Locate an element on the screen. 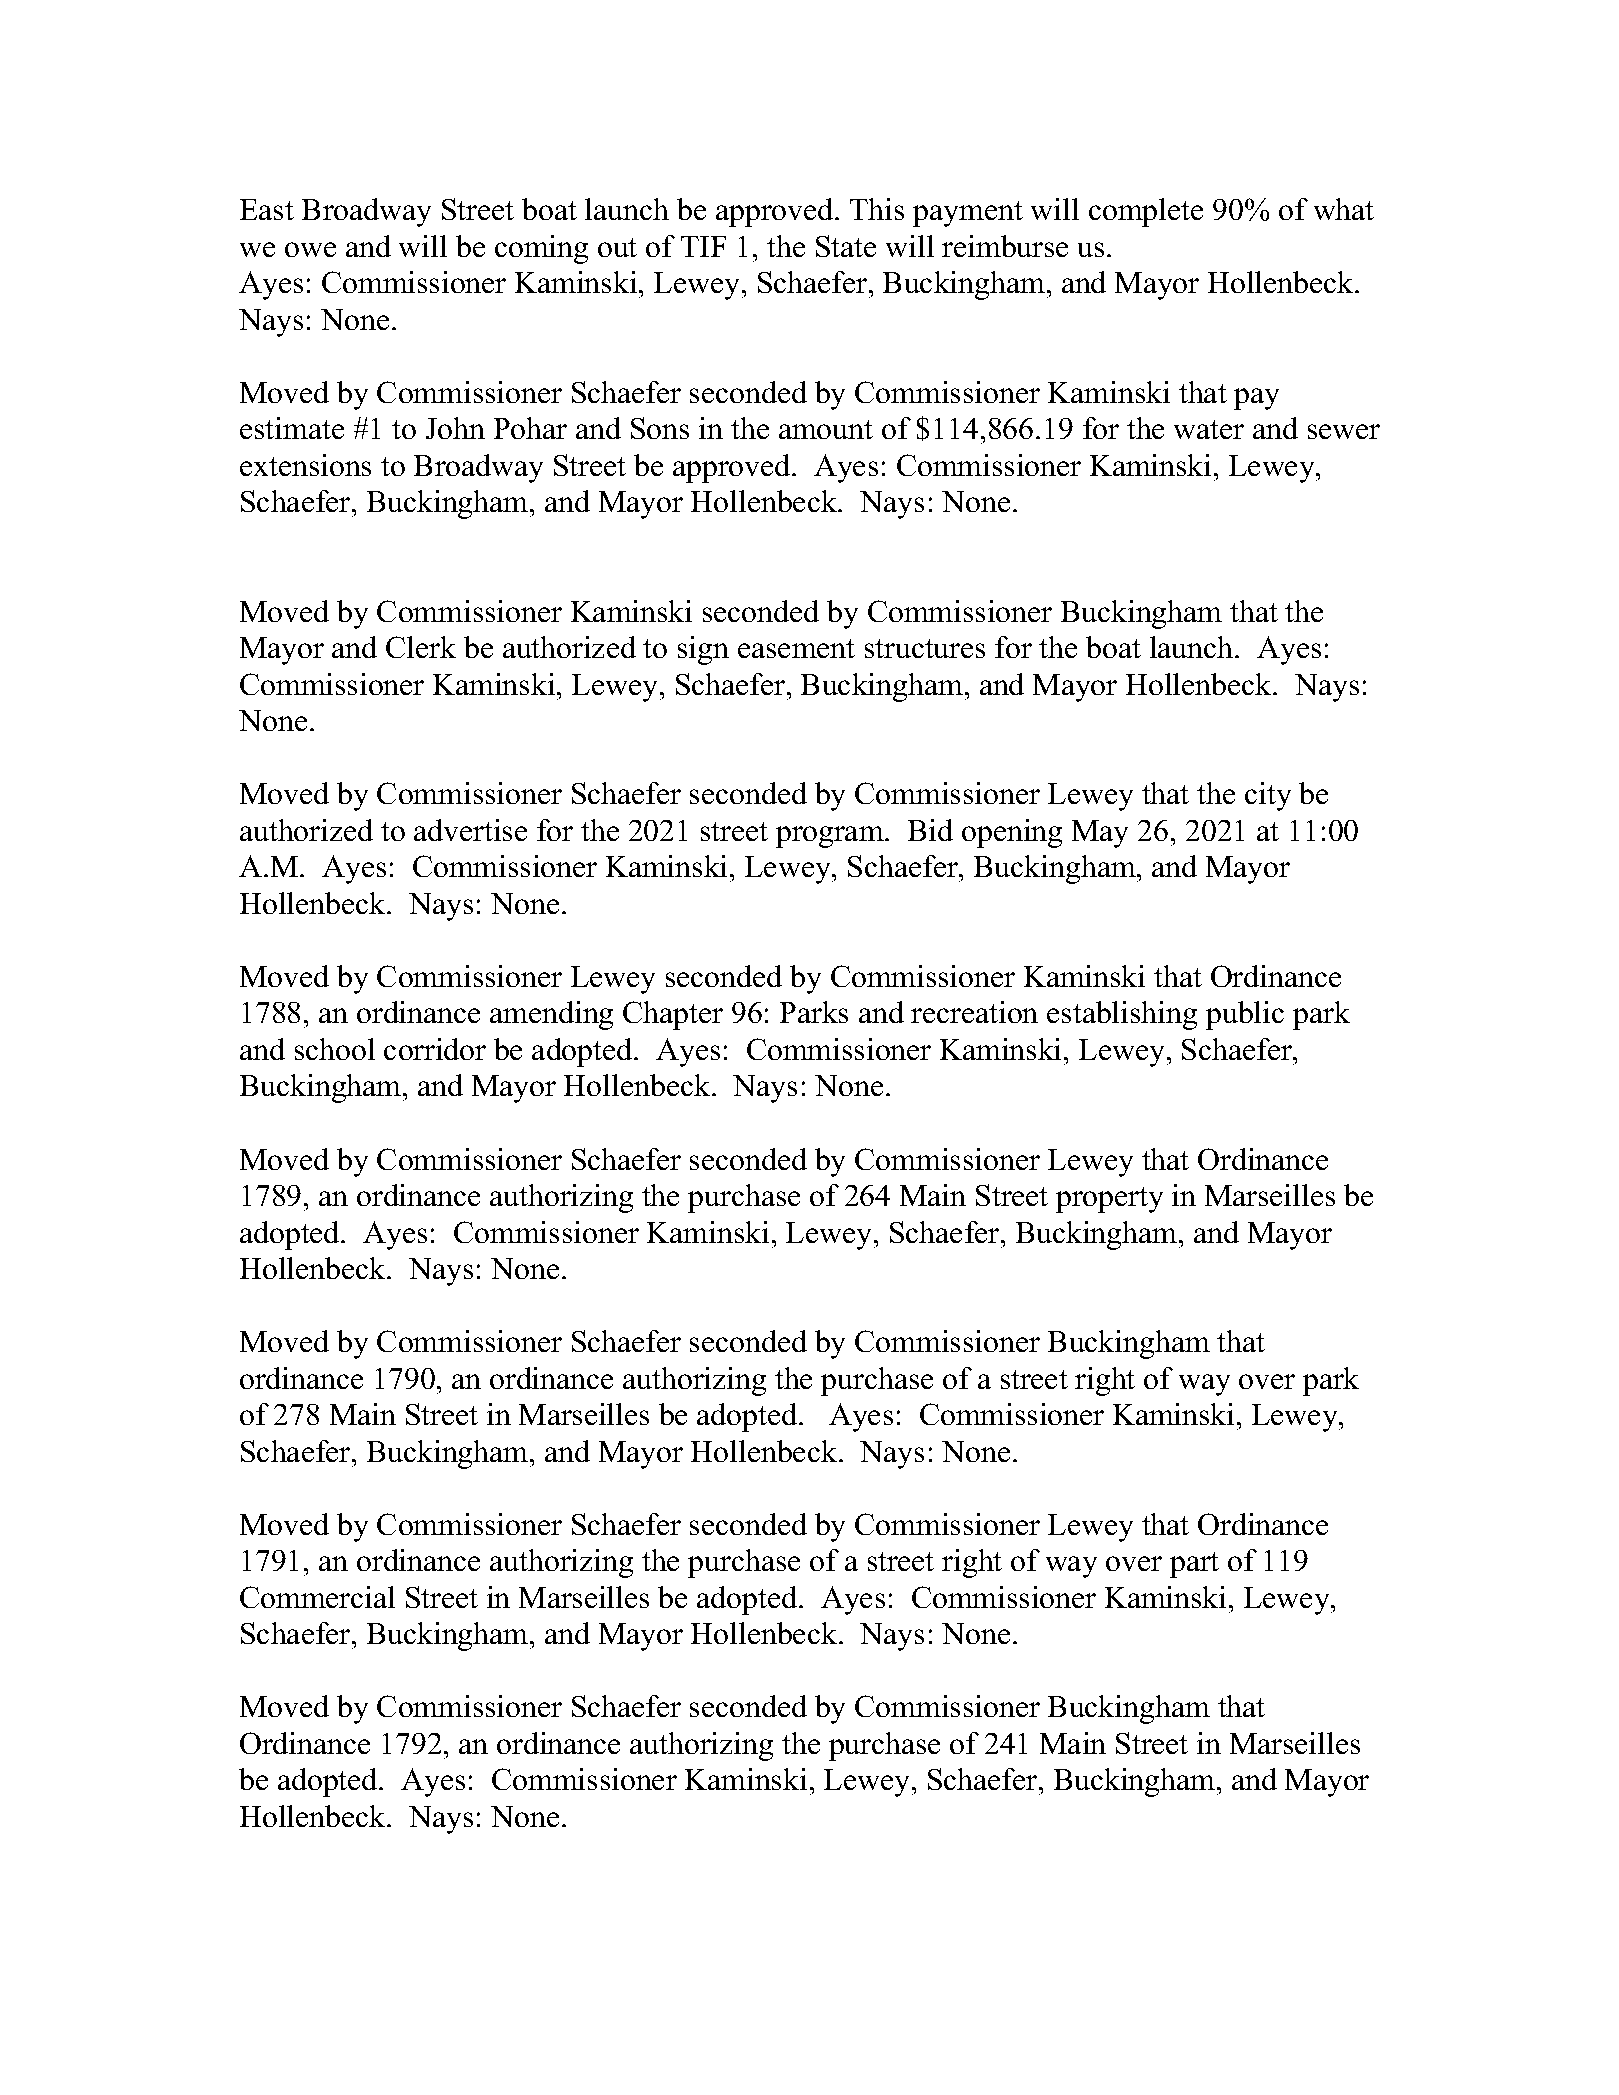 This screenshot has width=1619, height=2095. Chapter is located at coordinates (673, 1015).
